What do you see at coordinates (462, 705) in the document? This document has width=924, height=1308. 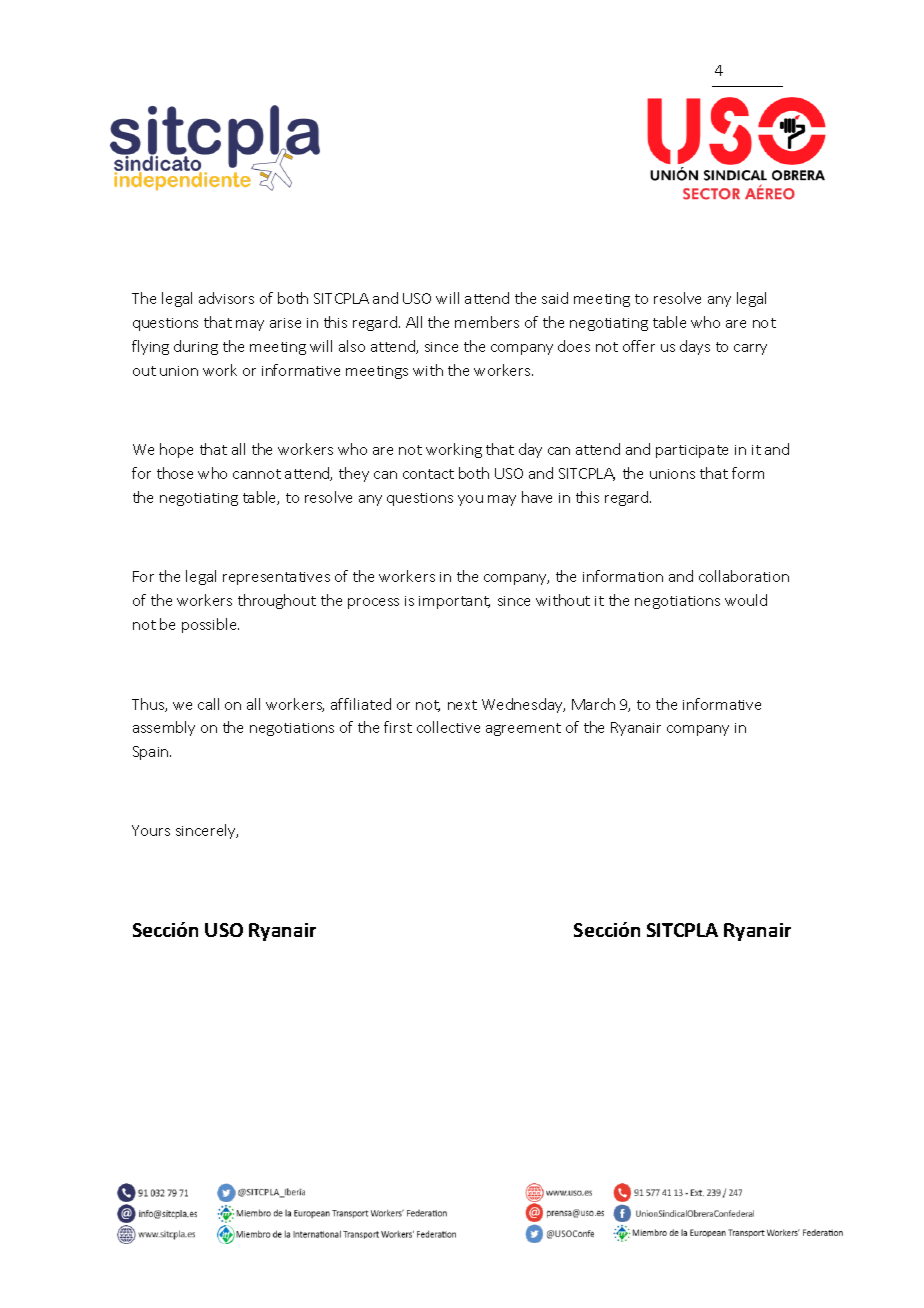 I see `next` at bounding box center [462, 705].
